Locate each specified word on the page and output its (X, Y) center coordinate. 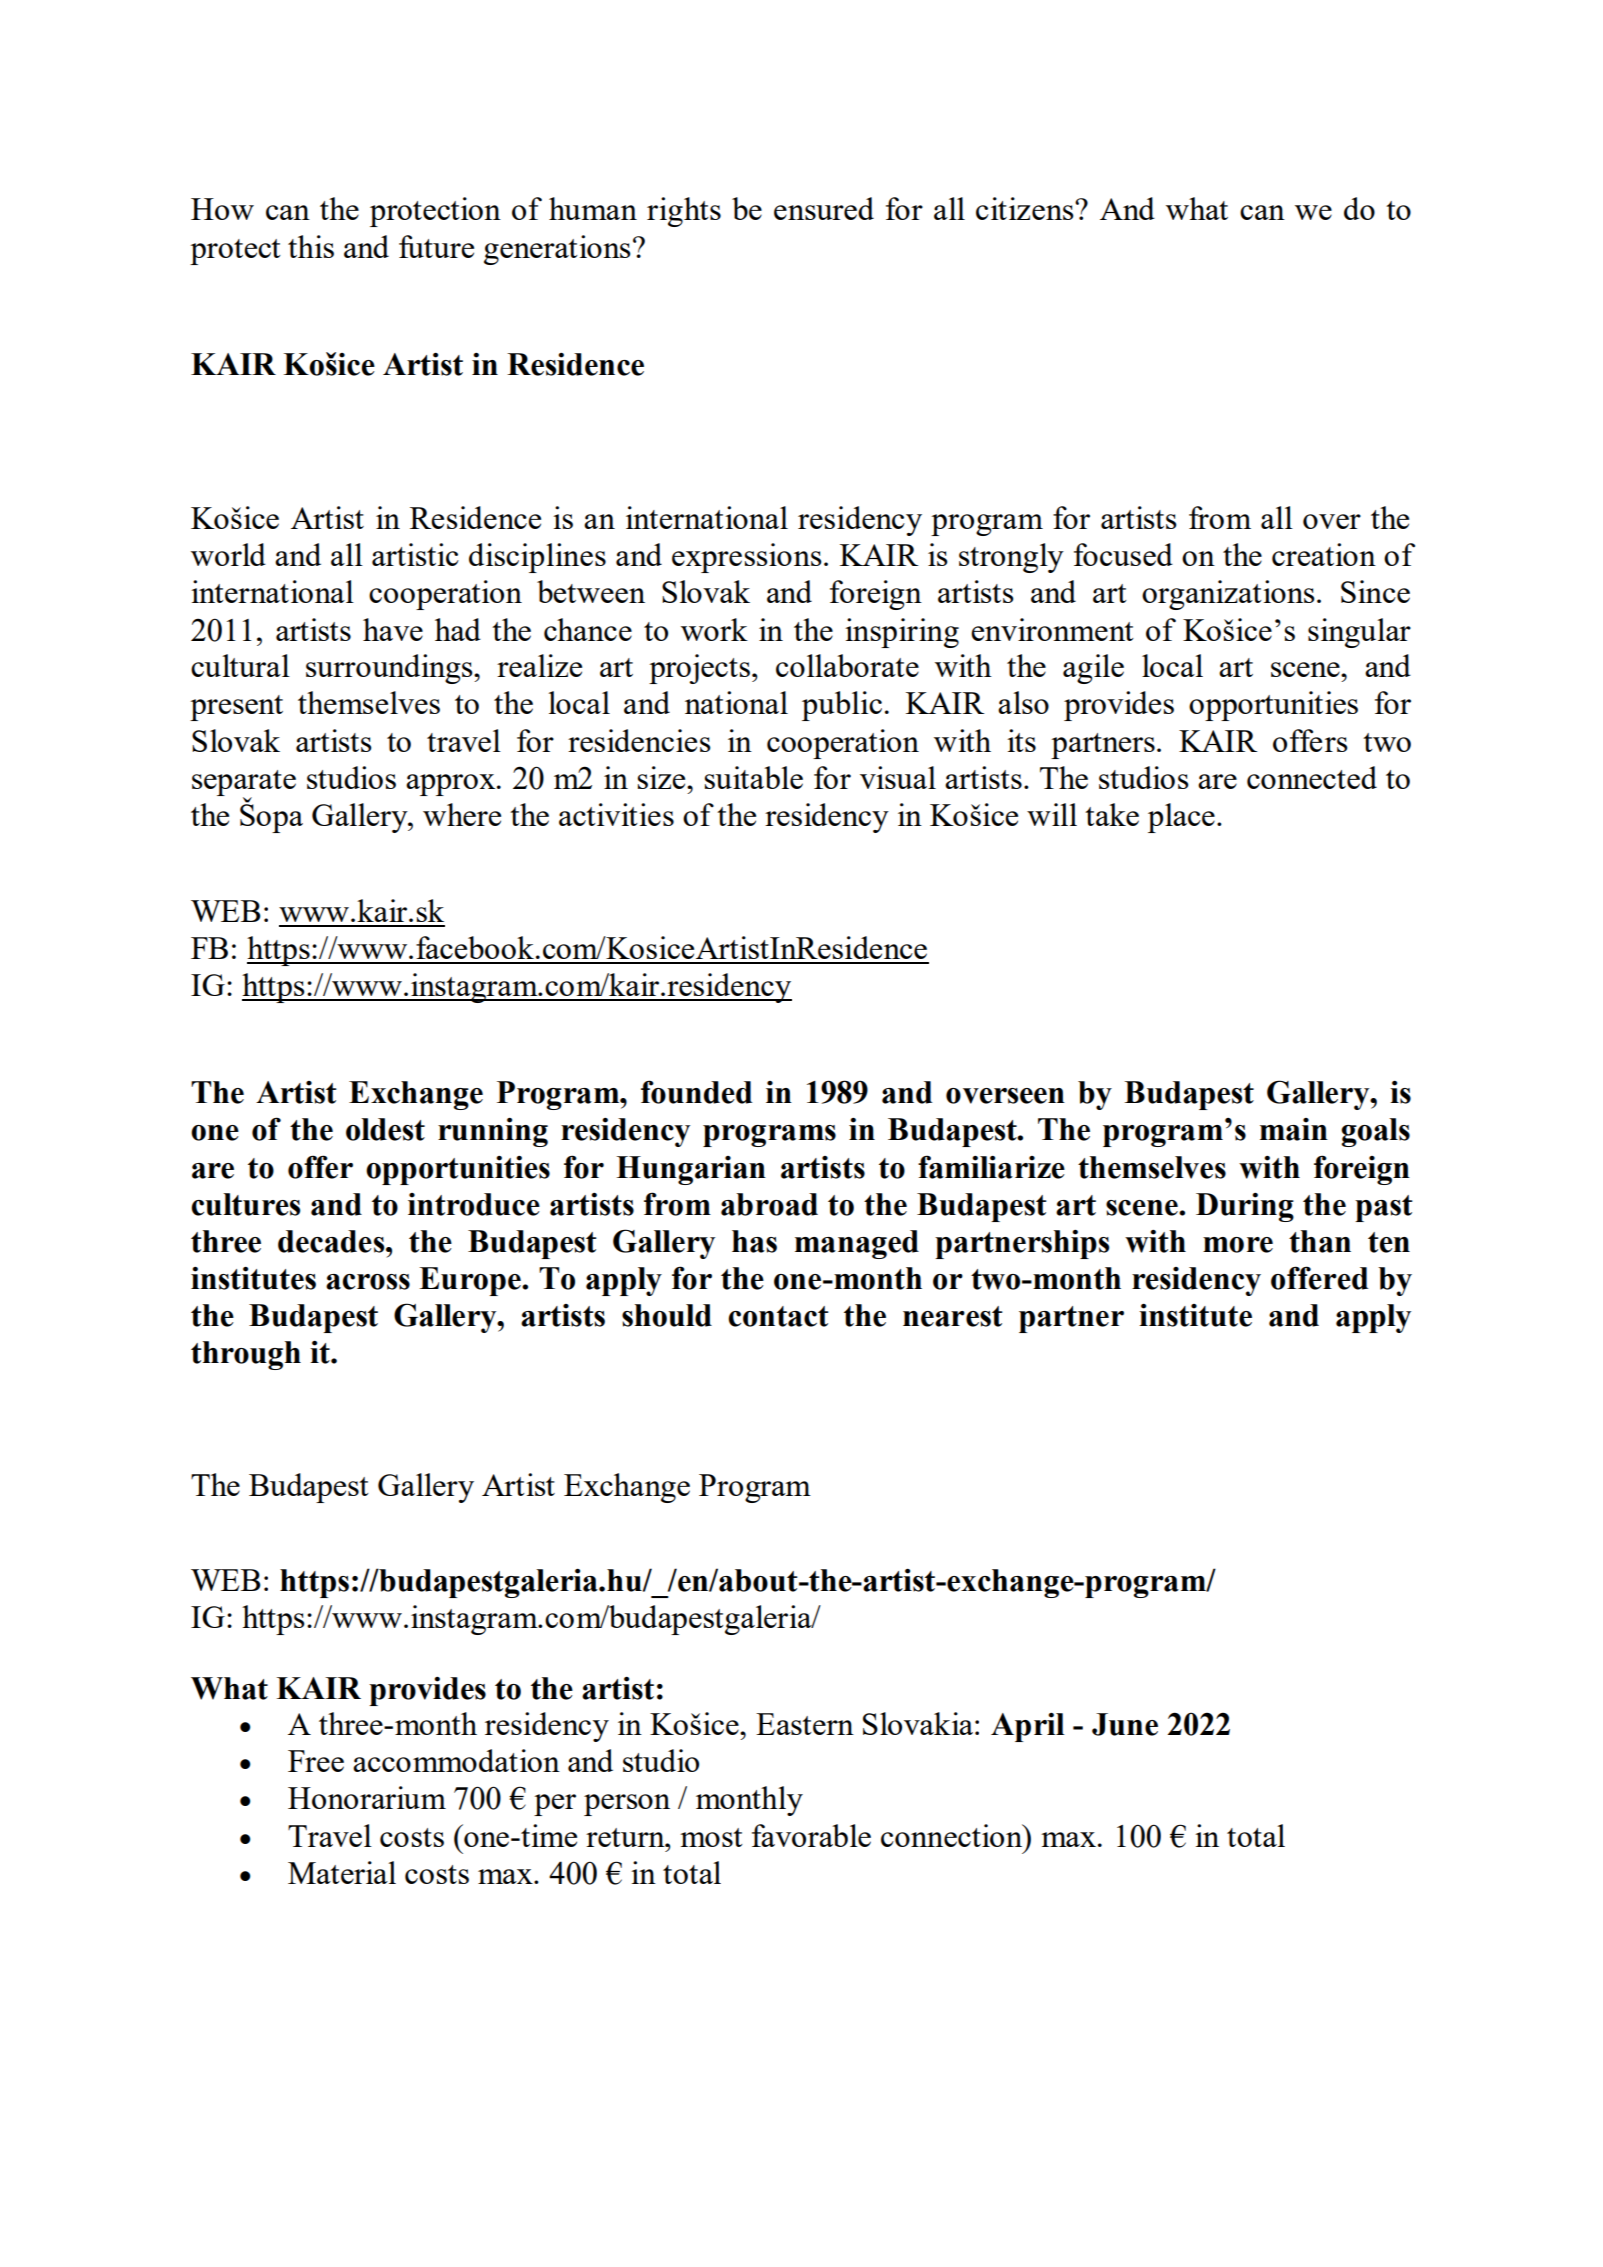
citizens (1026, 208)
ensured (824, 208)
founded (696, 1092)
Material (342, 1872)
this (311, 246)
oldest (385, 1129)
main (1294, 1129)
